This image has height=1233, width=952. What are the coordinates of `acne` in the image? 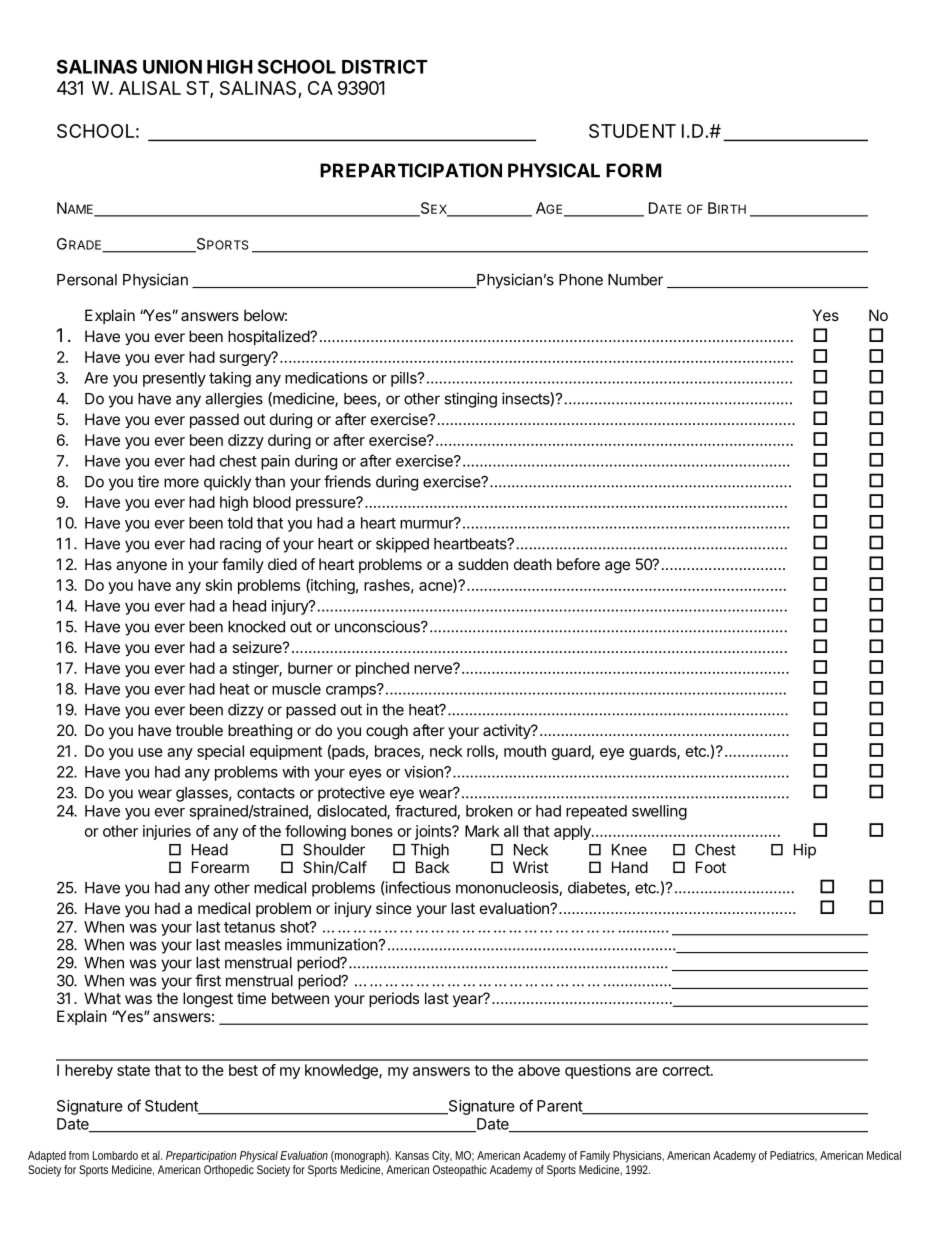 It's located at (436, 587).
